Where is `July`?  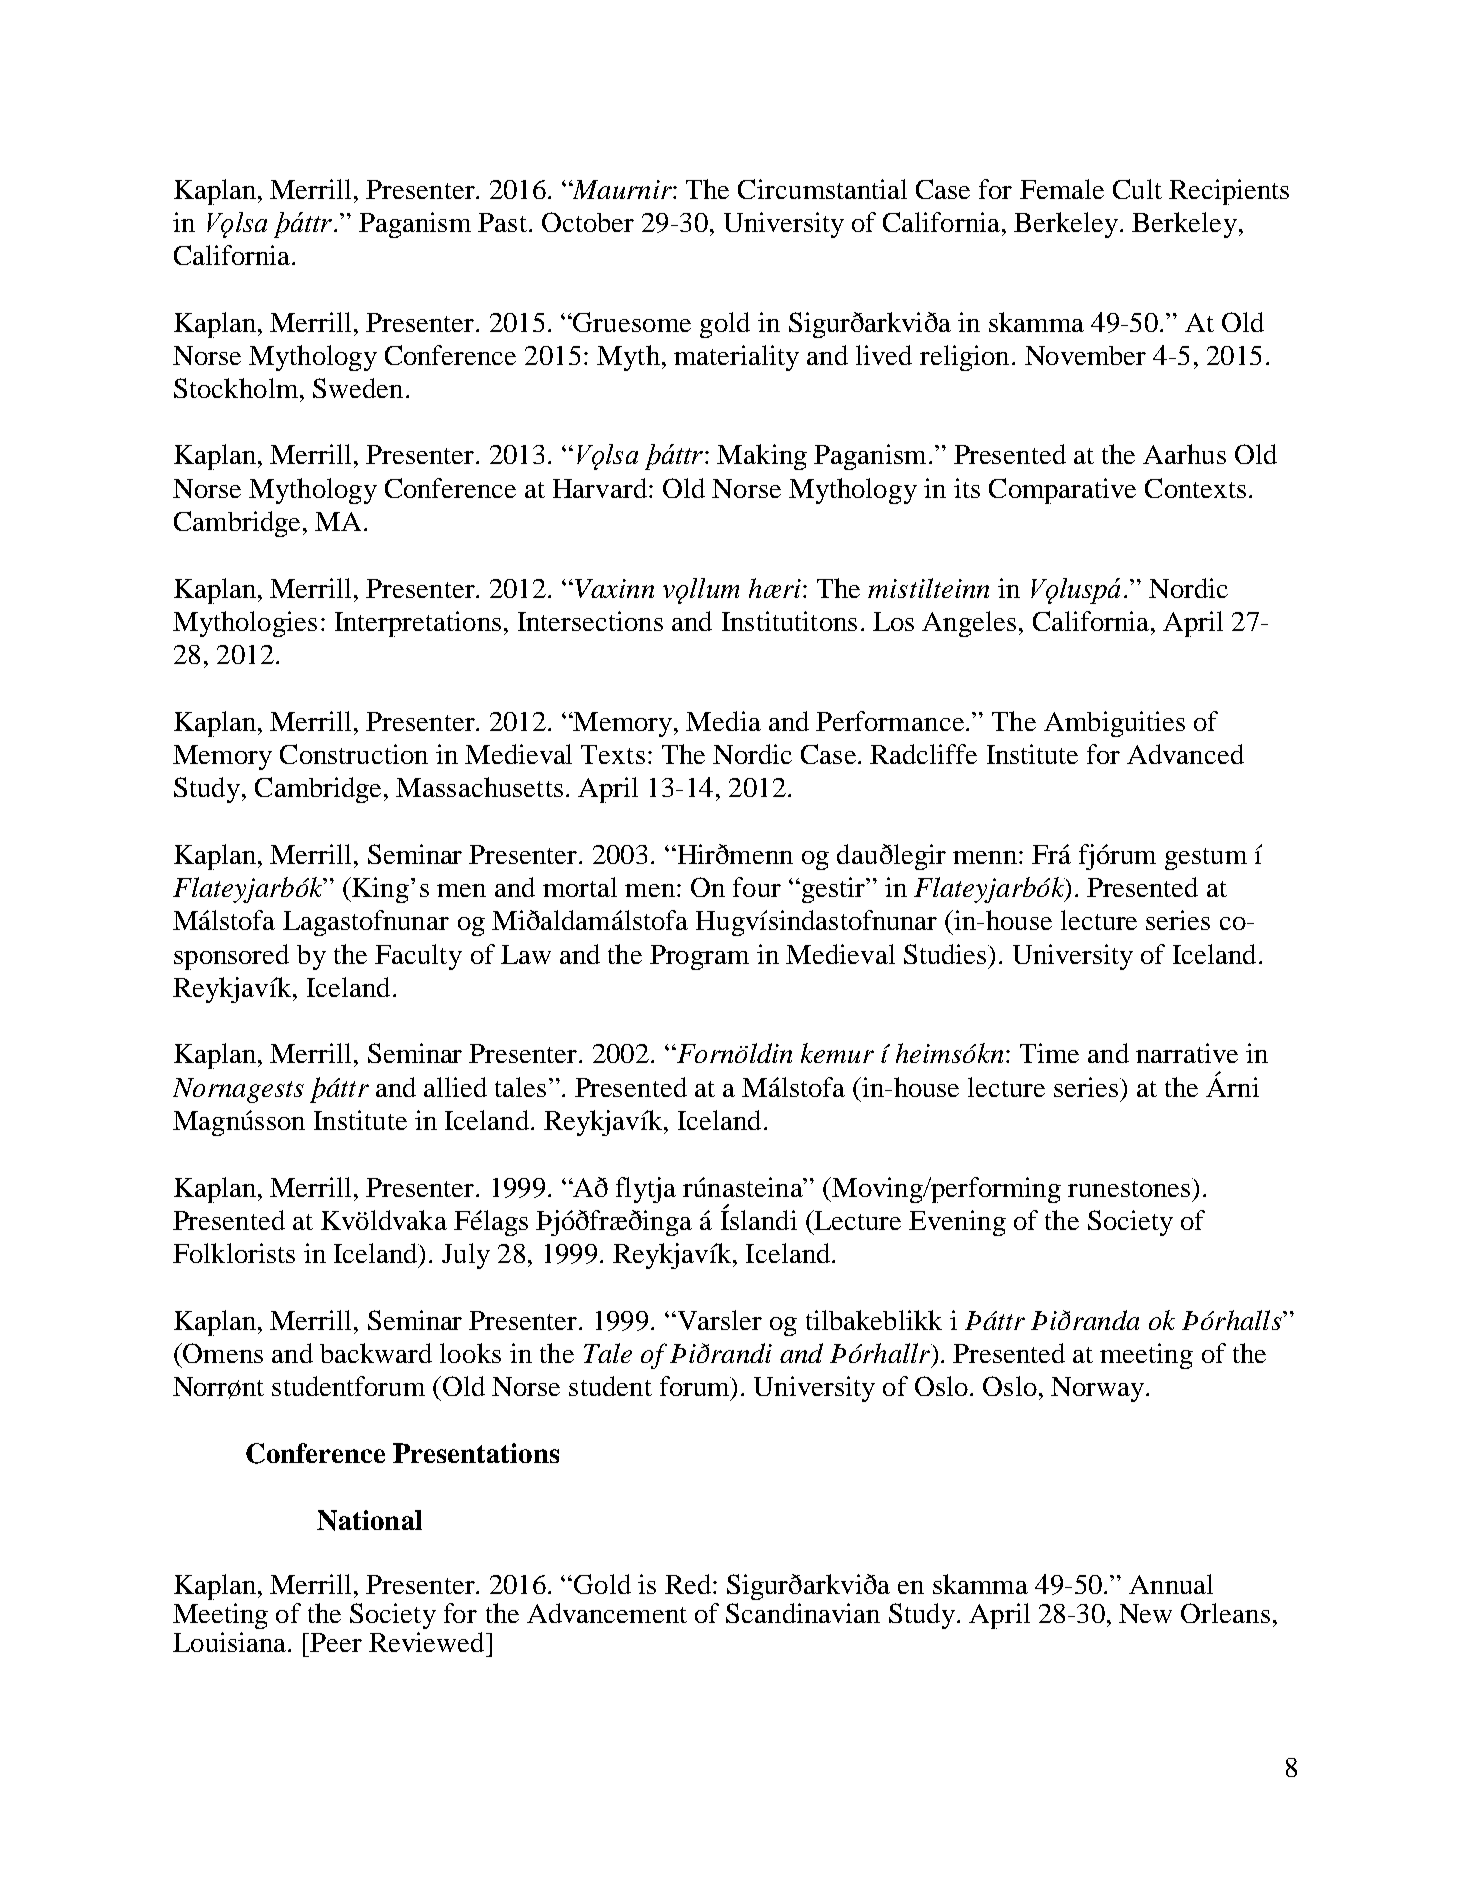 July is located at coordinates (466, 1256).
